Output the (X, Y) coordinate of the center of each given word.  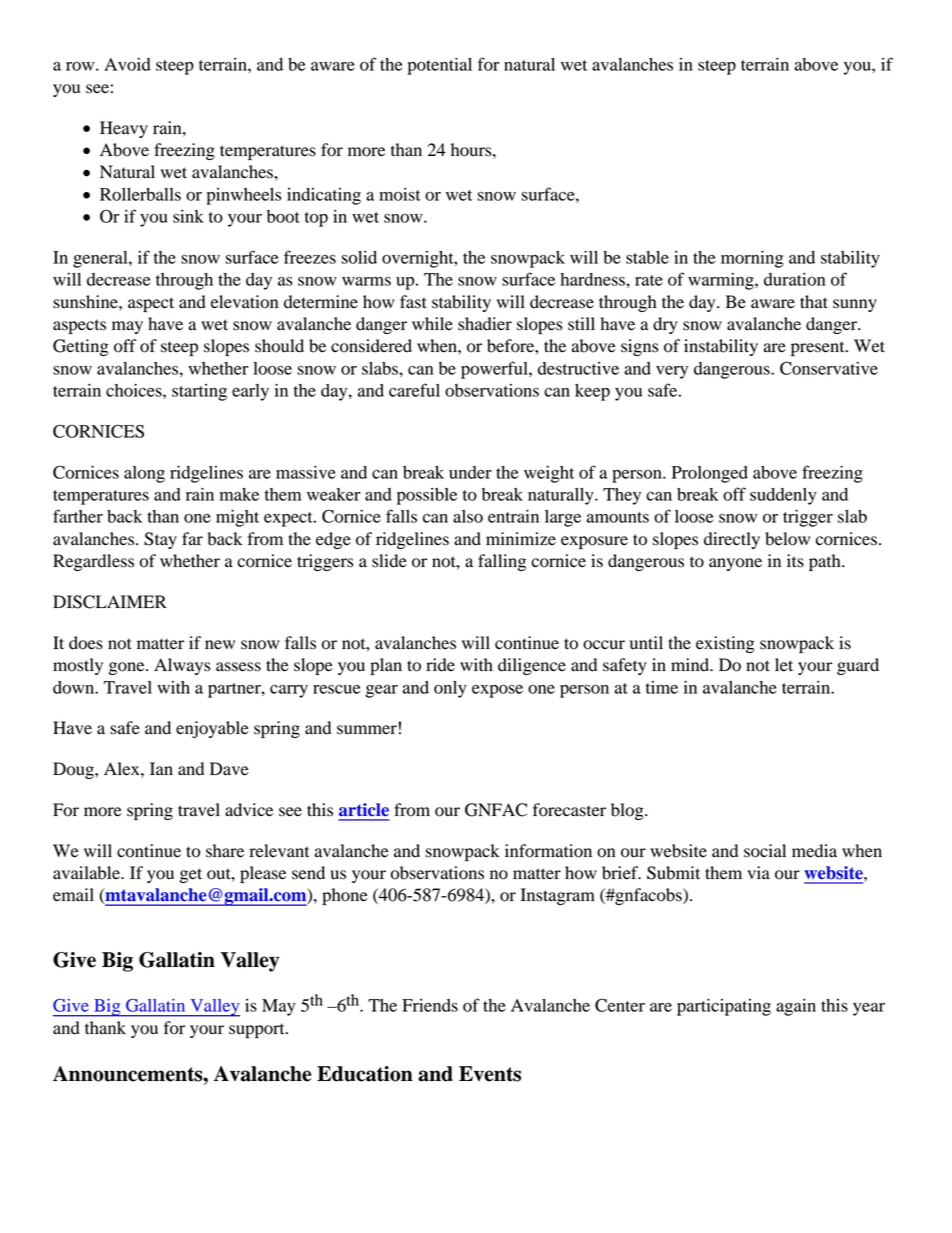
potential (439, 66)
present (819, 348)
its (795, 561)
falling (502, 562)
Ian (161, 768)
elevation (244, 302)
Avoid (127, 64)
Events (490, 1074)
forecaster (569, 810)
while (432, 324)
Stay (160, 540)
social (765, 851)
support (258, 1030)
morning (752, 259)
